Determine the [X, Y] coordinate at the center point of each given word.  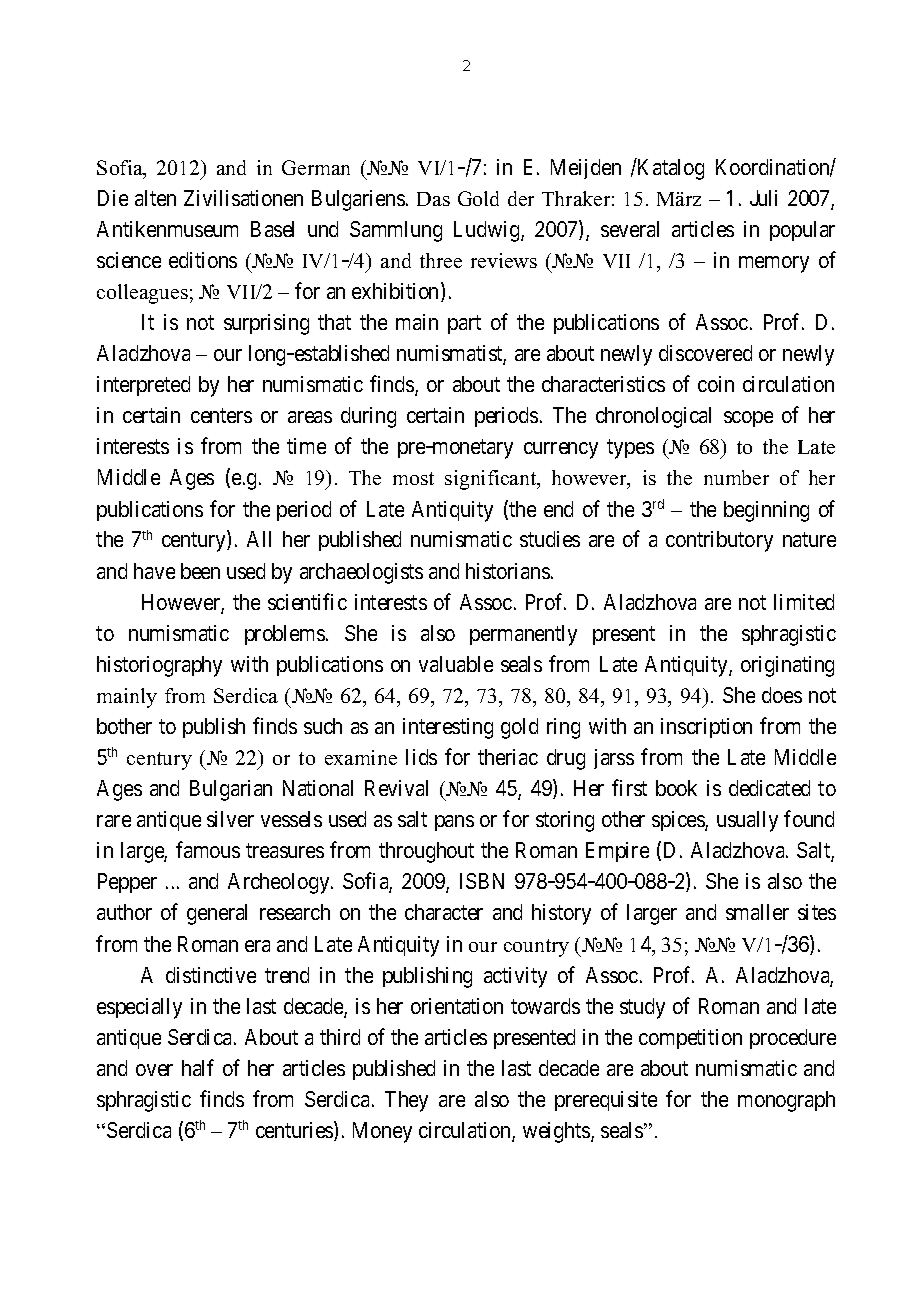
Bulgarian [231, 790]
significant [492, 480]
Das [433, 199]
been [200, 571]
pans [454, 823]
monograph [786, 1101]
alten [155, 198]
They [406, 1101]
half [198, 1067]
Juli [763, 198]
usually [747, 821]
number [736, 477]
